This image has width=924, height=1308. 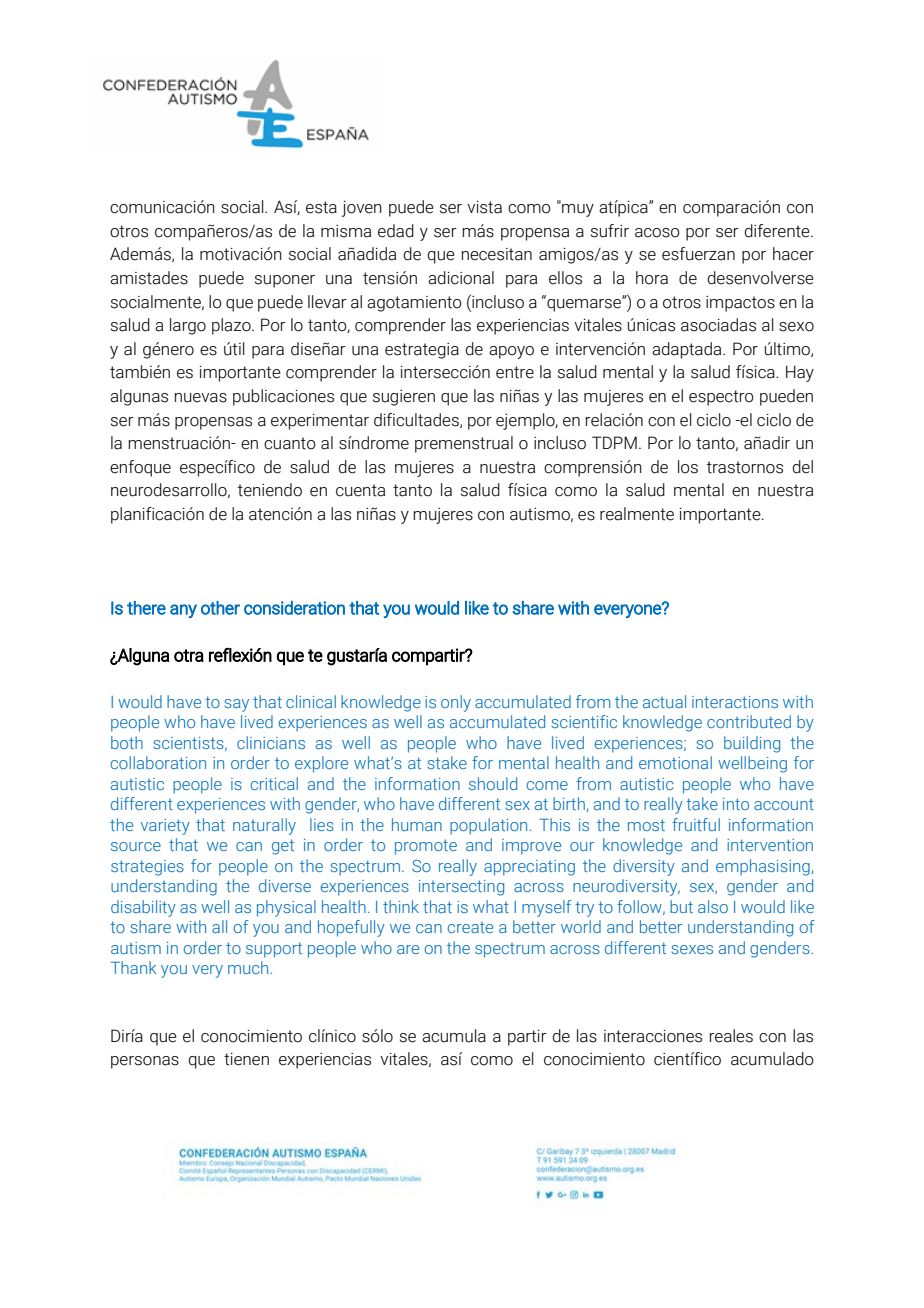 I want to click on personas, so click(x=145, y=1062).
